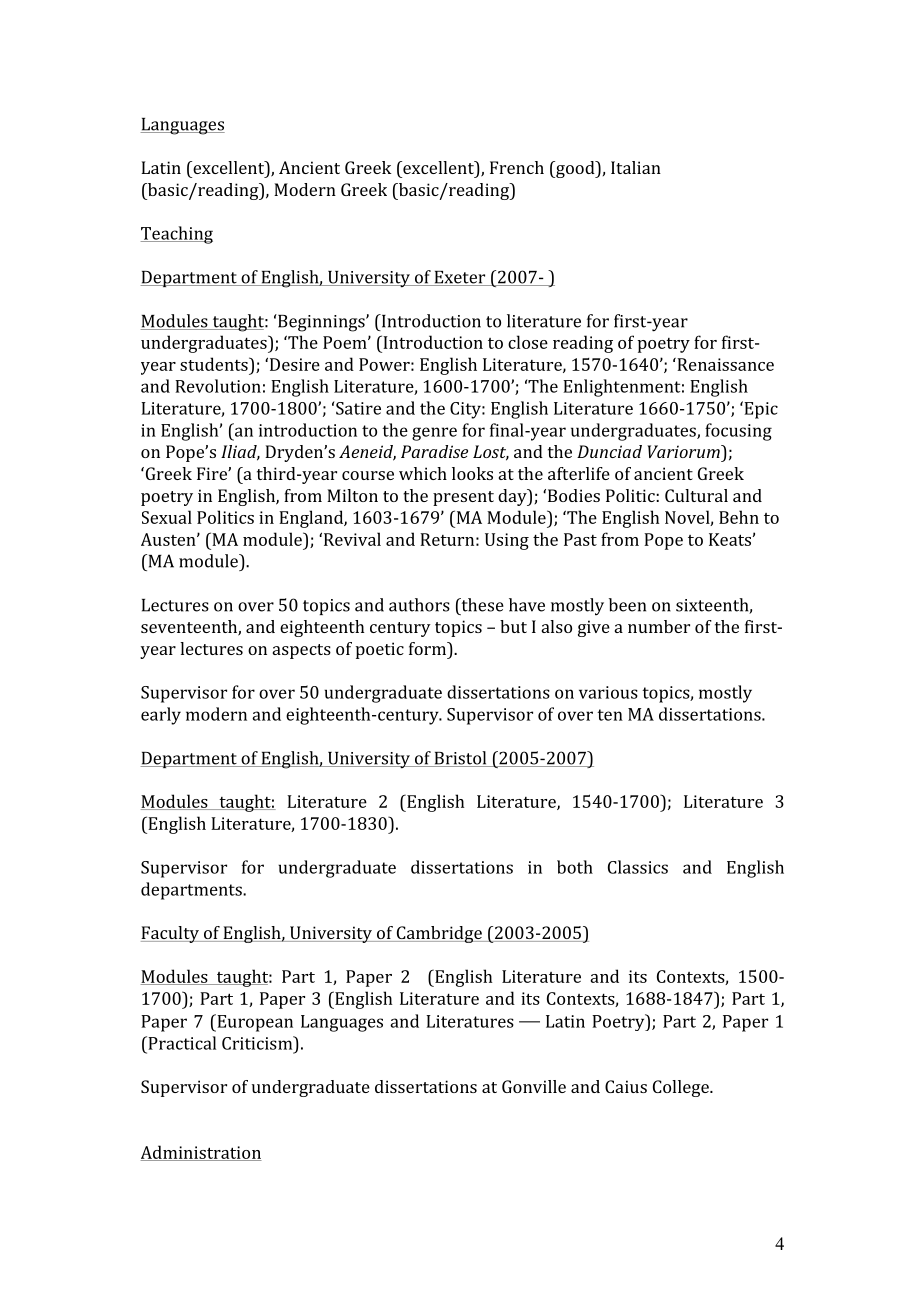  What do you see at coordinates (201, 1153) in the document?
I see `Administration` at bounding box center [201, 1153].
